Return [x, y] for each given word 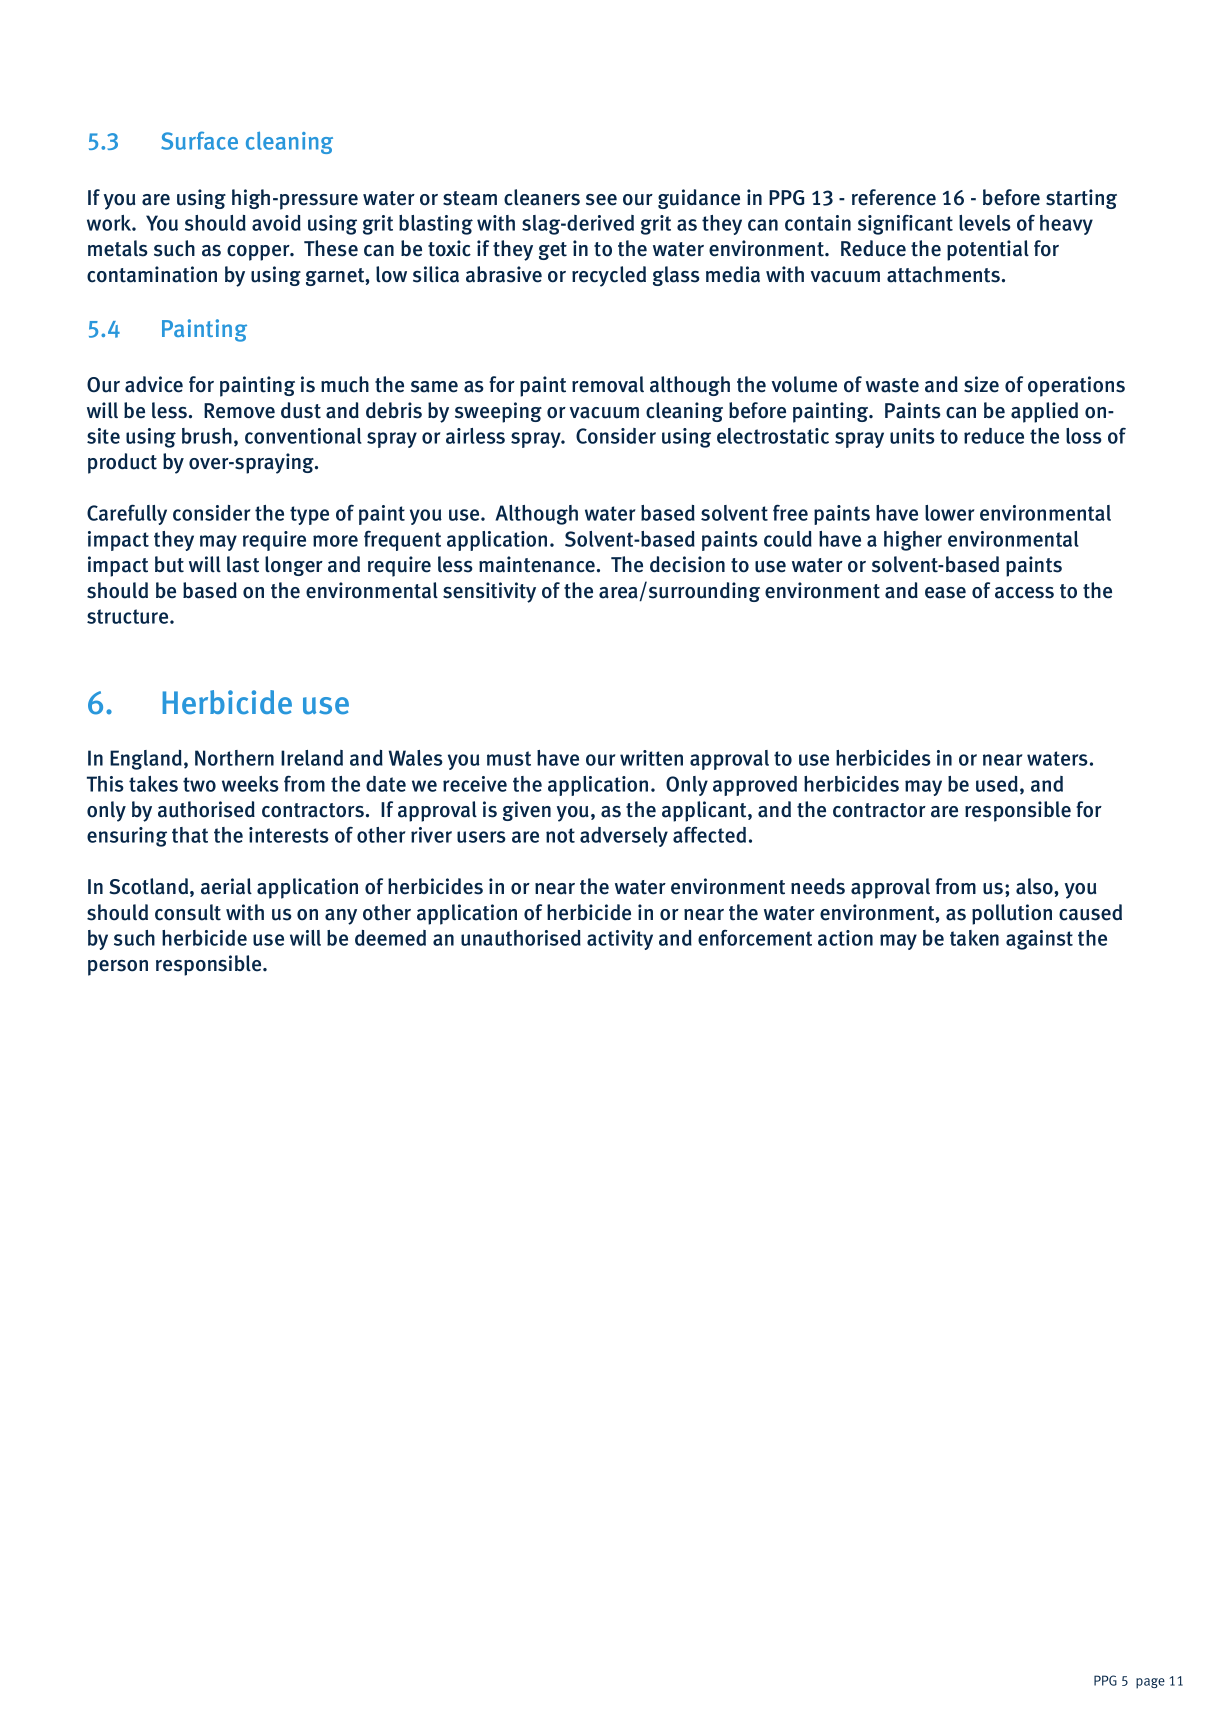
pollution [1012, 914]
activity [620, 940]
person [118, 968]
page [1150, 1683]
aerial [226, 886]
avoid [276, 223]
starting [1081, 199]
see [601, 200]
